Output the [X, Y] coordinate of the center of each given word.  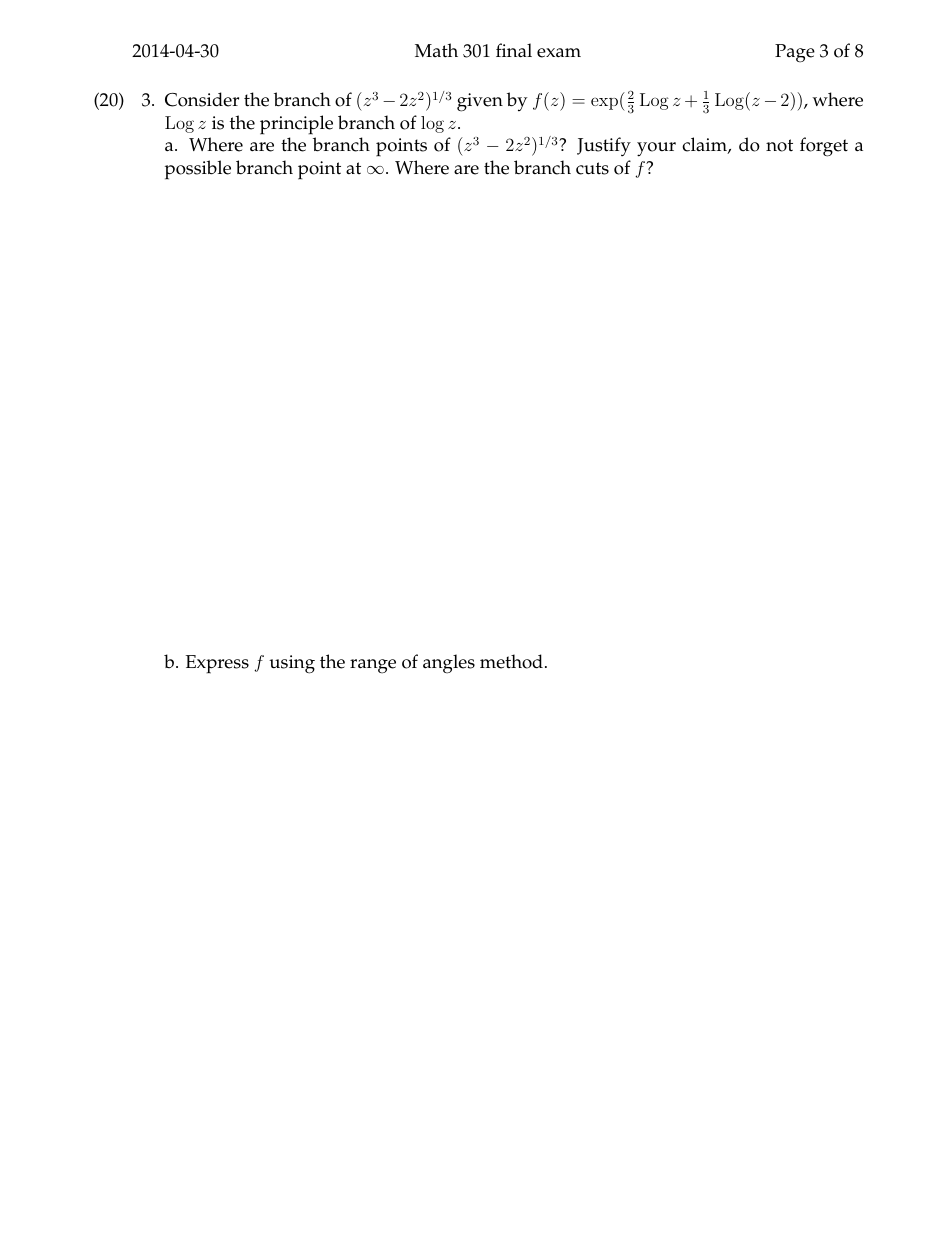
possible [198, 170]
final [514, 50]
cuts [592, 168]
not [779, 145]
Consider [202, 99]
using [292, 664]
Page [795, 53]
